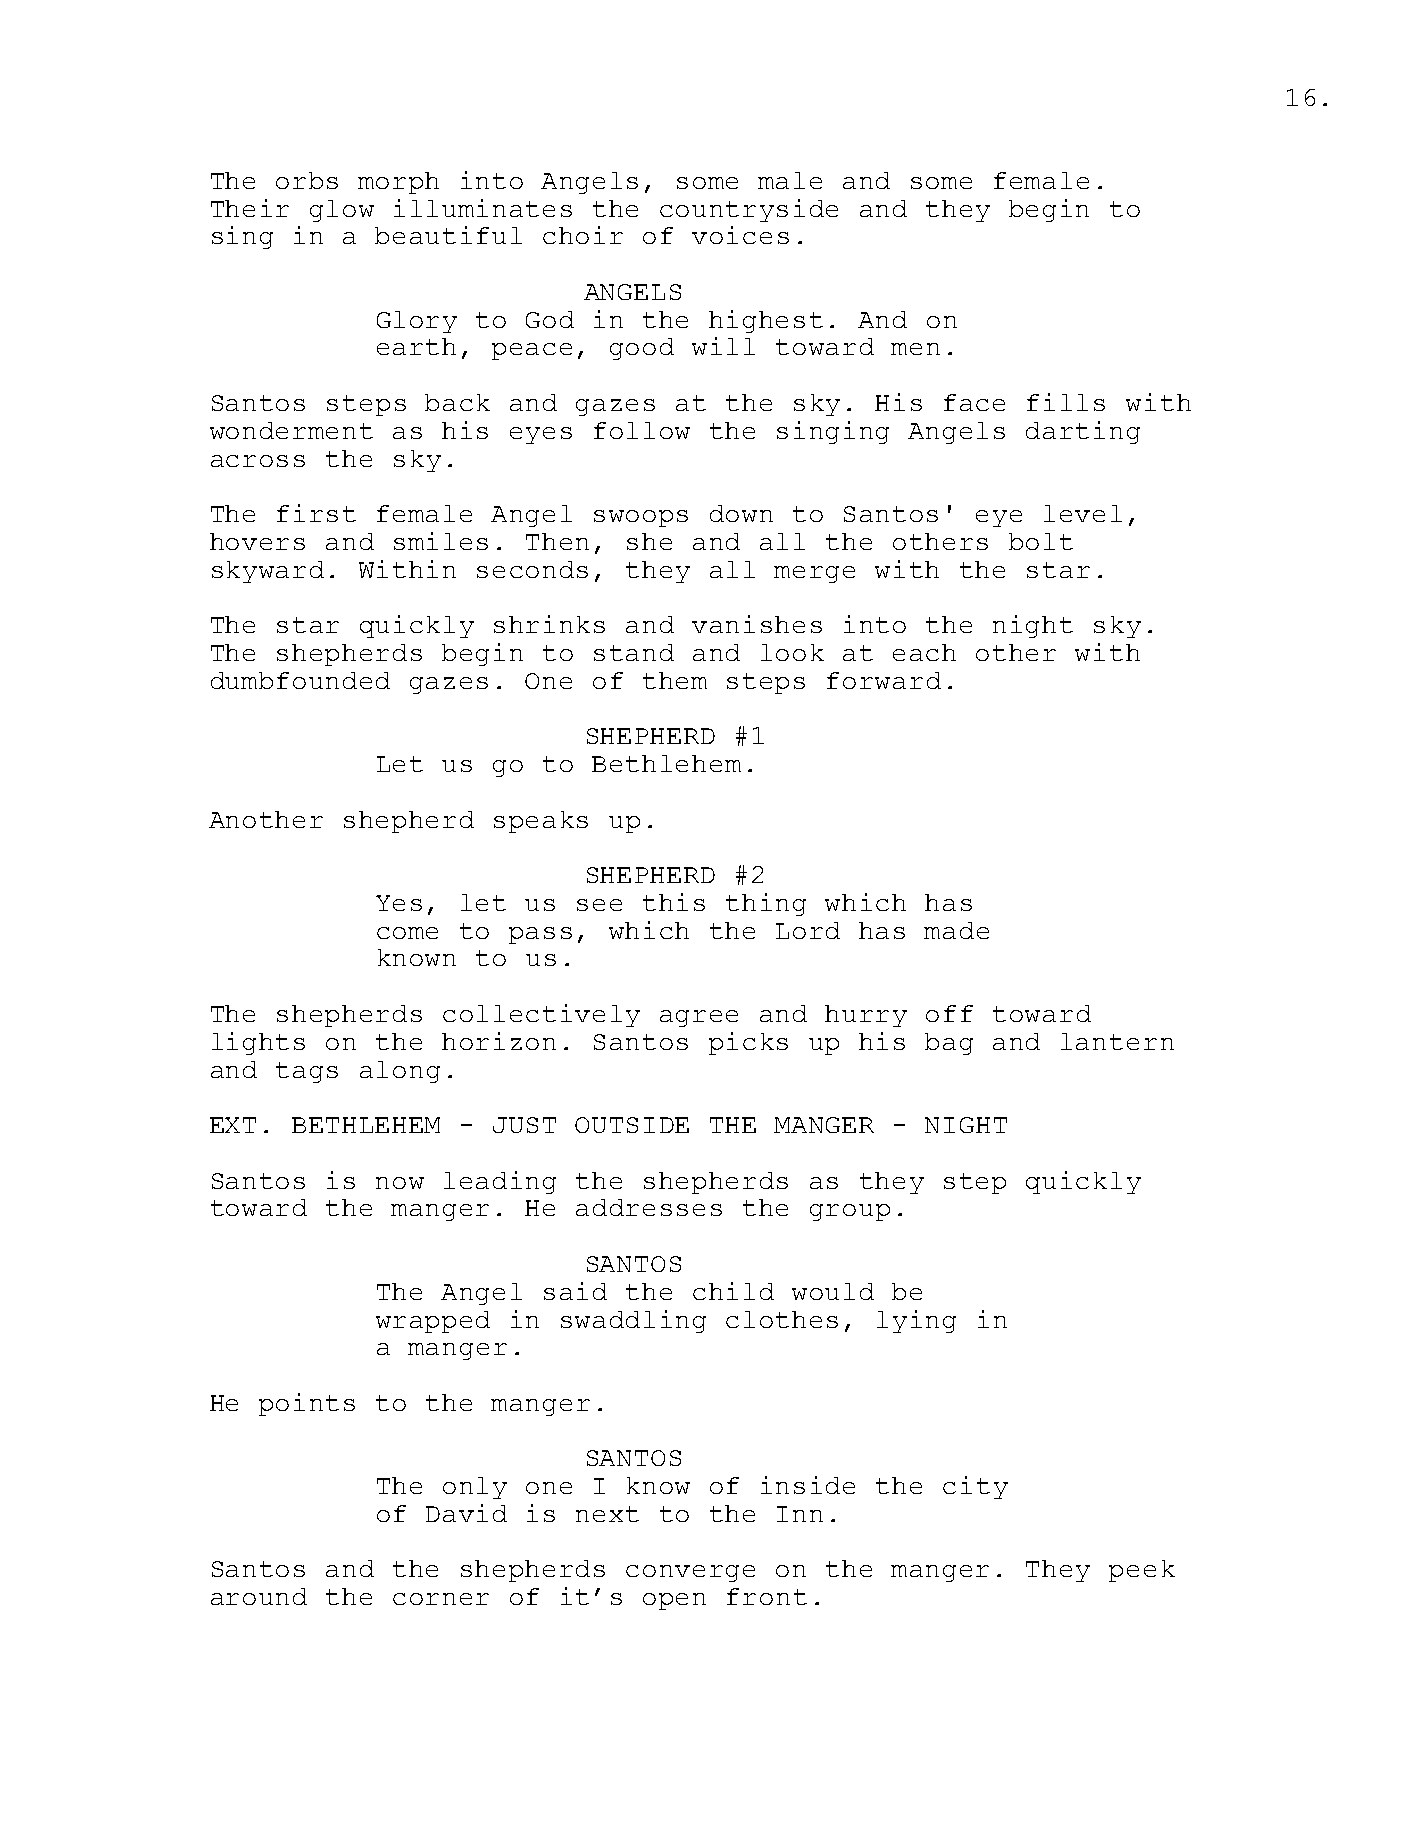 The height and width of the screenshot is (1833, 1417). What do you see at coordinates (433, 1322) in the screenshot?
I see `wrapped` at bounding box center [433, 1322].
